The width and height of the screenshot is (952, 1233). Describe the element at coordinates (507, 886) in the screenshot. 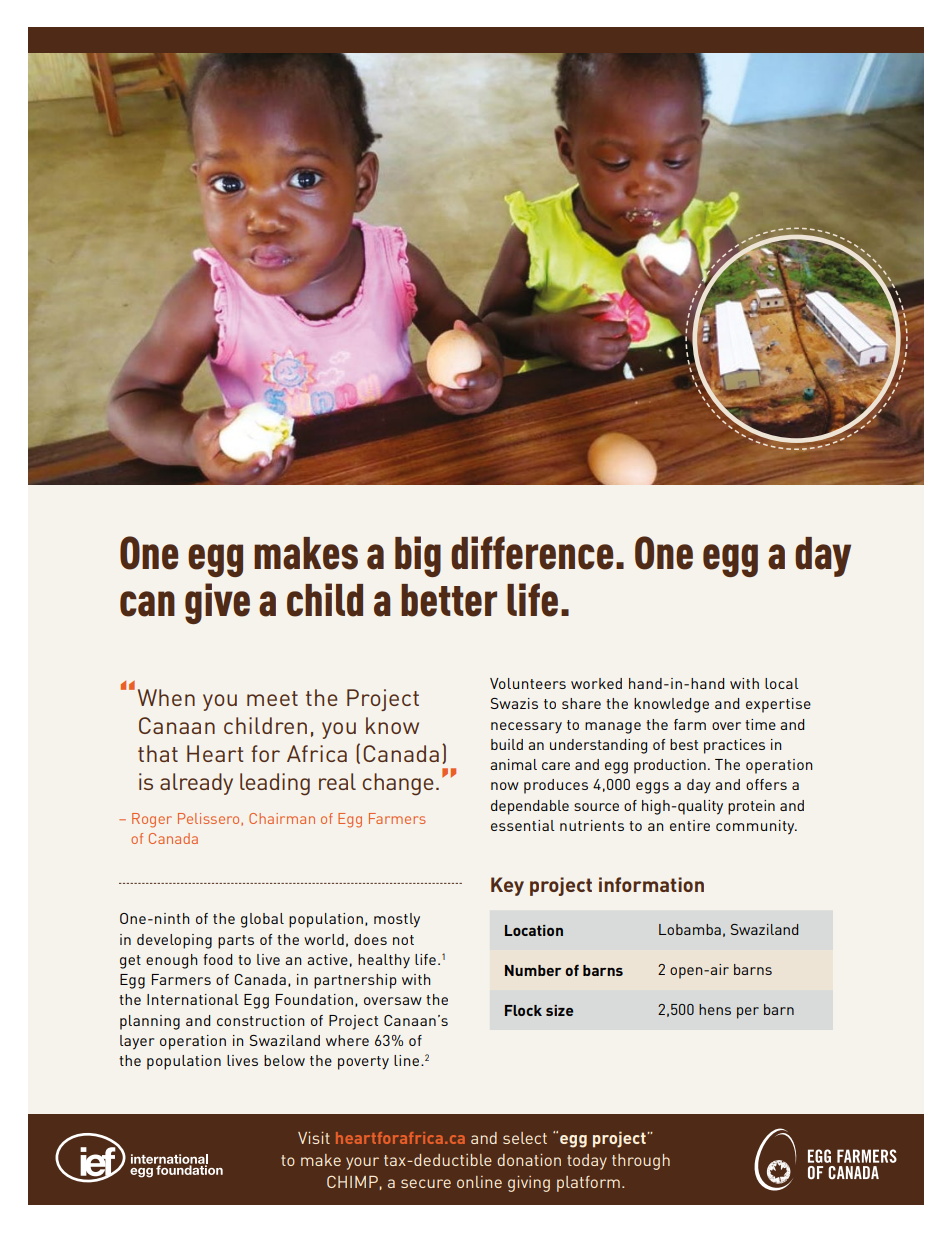

I see `Key` at that location.
